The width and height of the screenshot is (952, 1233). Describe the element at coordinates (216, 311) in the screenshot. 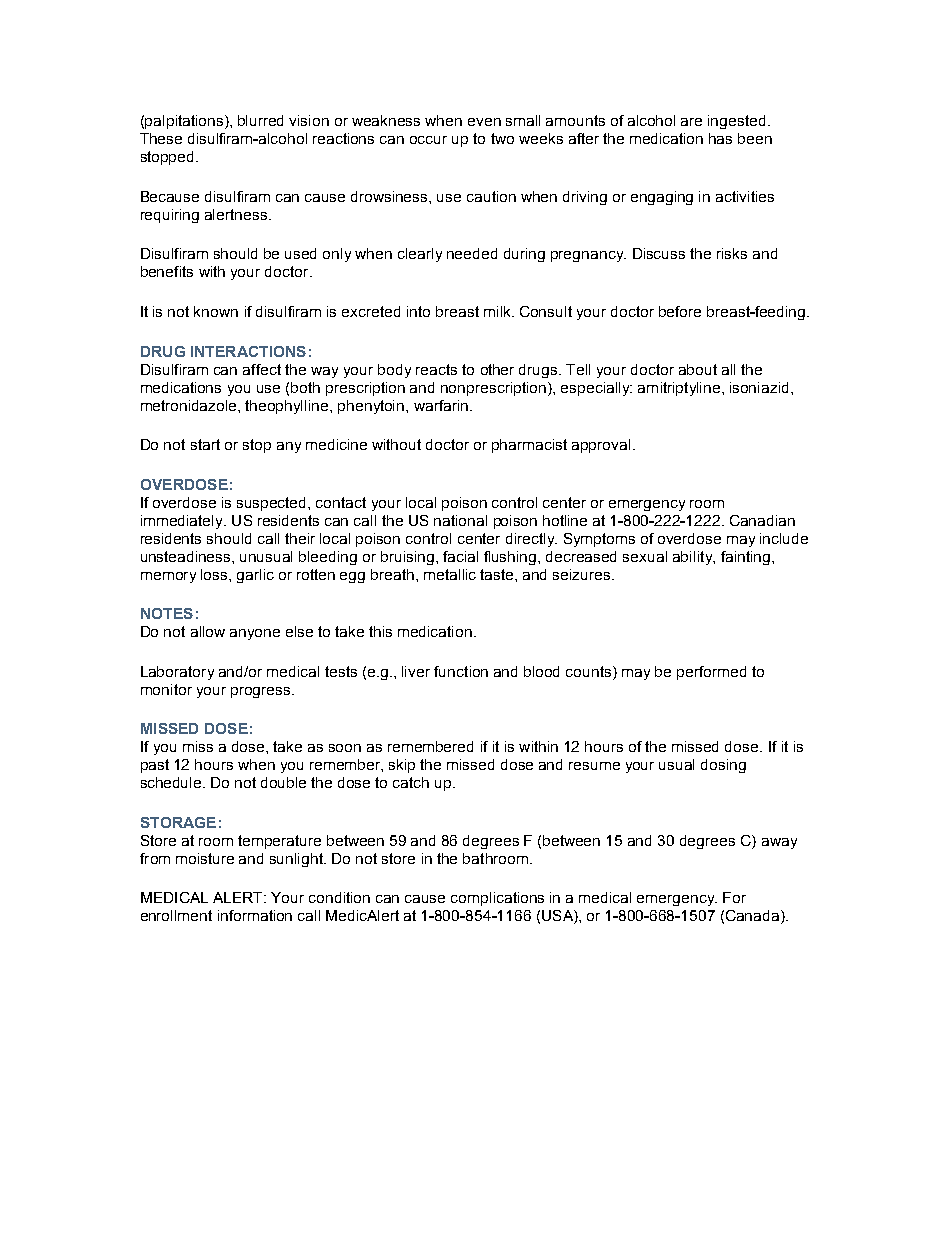

I see `known` at that location.
